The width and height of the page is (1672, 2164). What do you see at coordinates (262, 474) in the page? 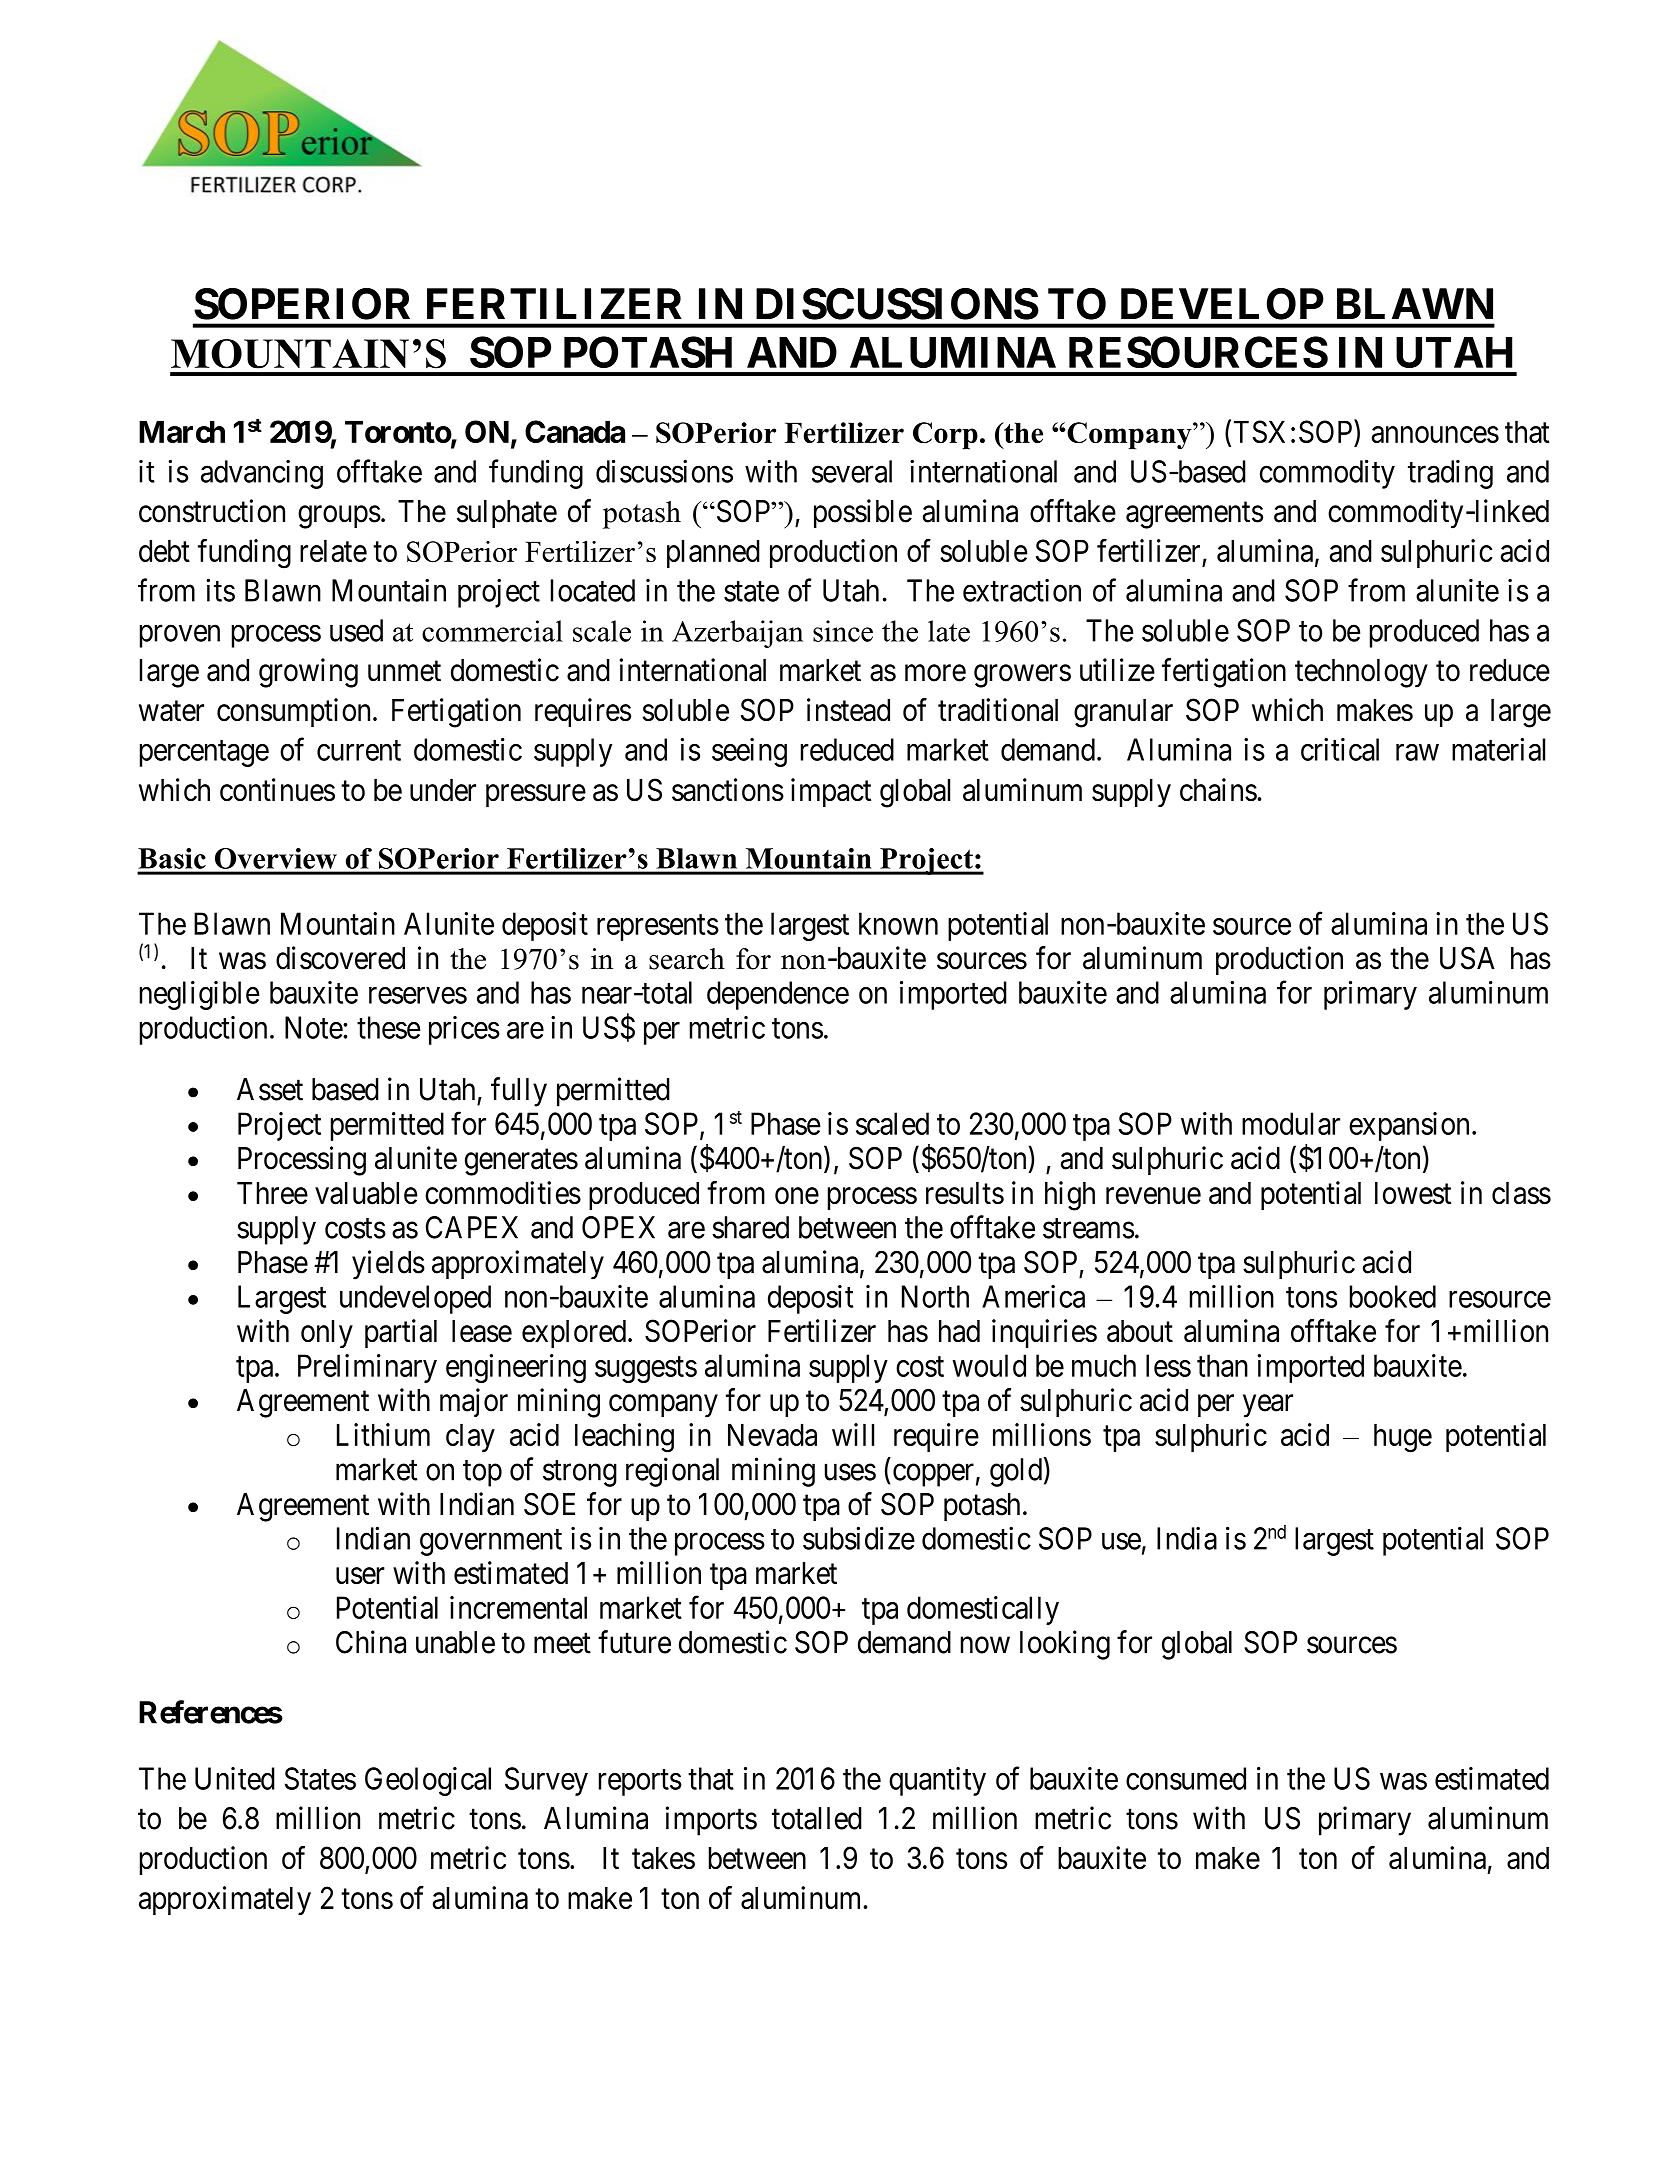
I see `advancing` at bounding box center [262, 474].
